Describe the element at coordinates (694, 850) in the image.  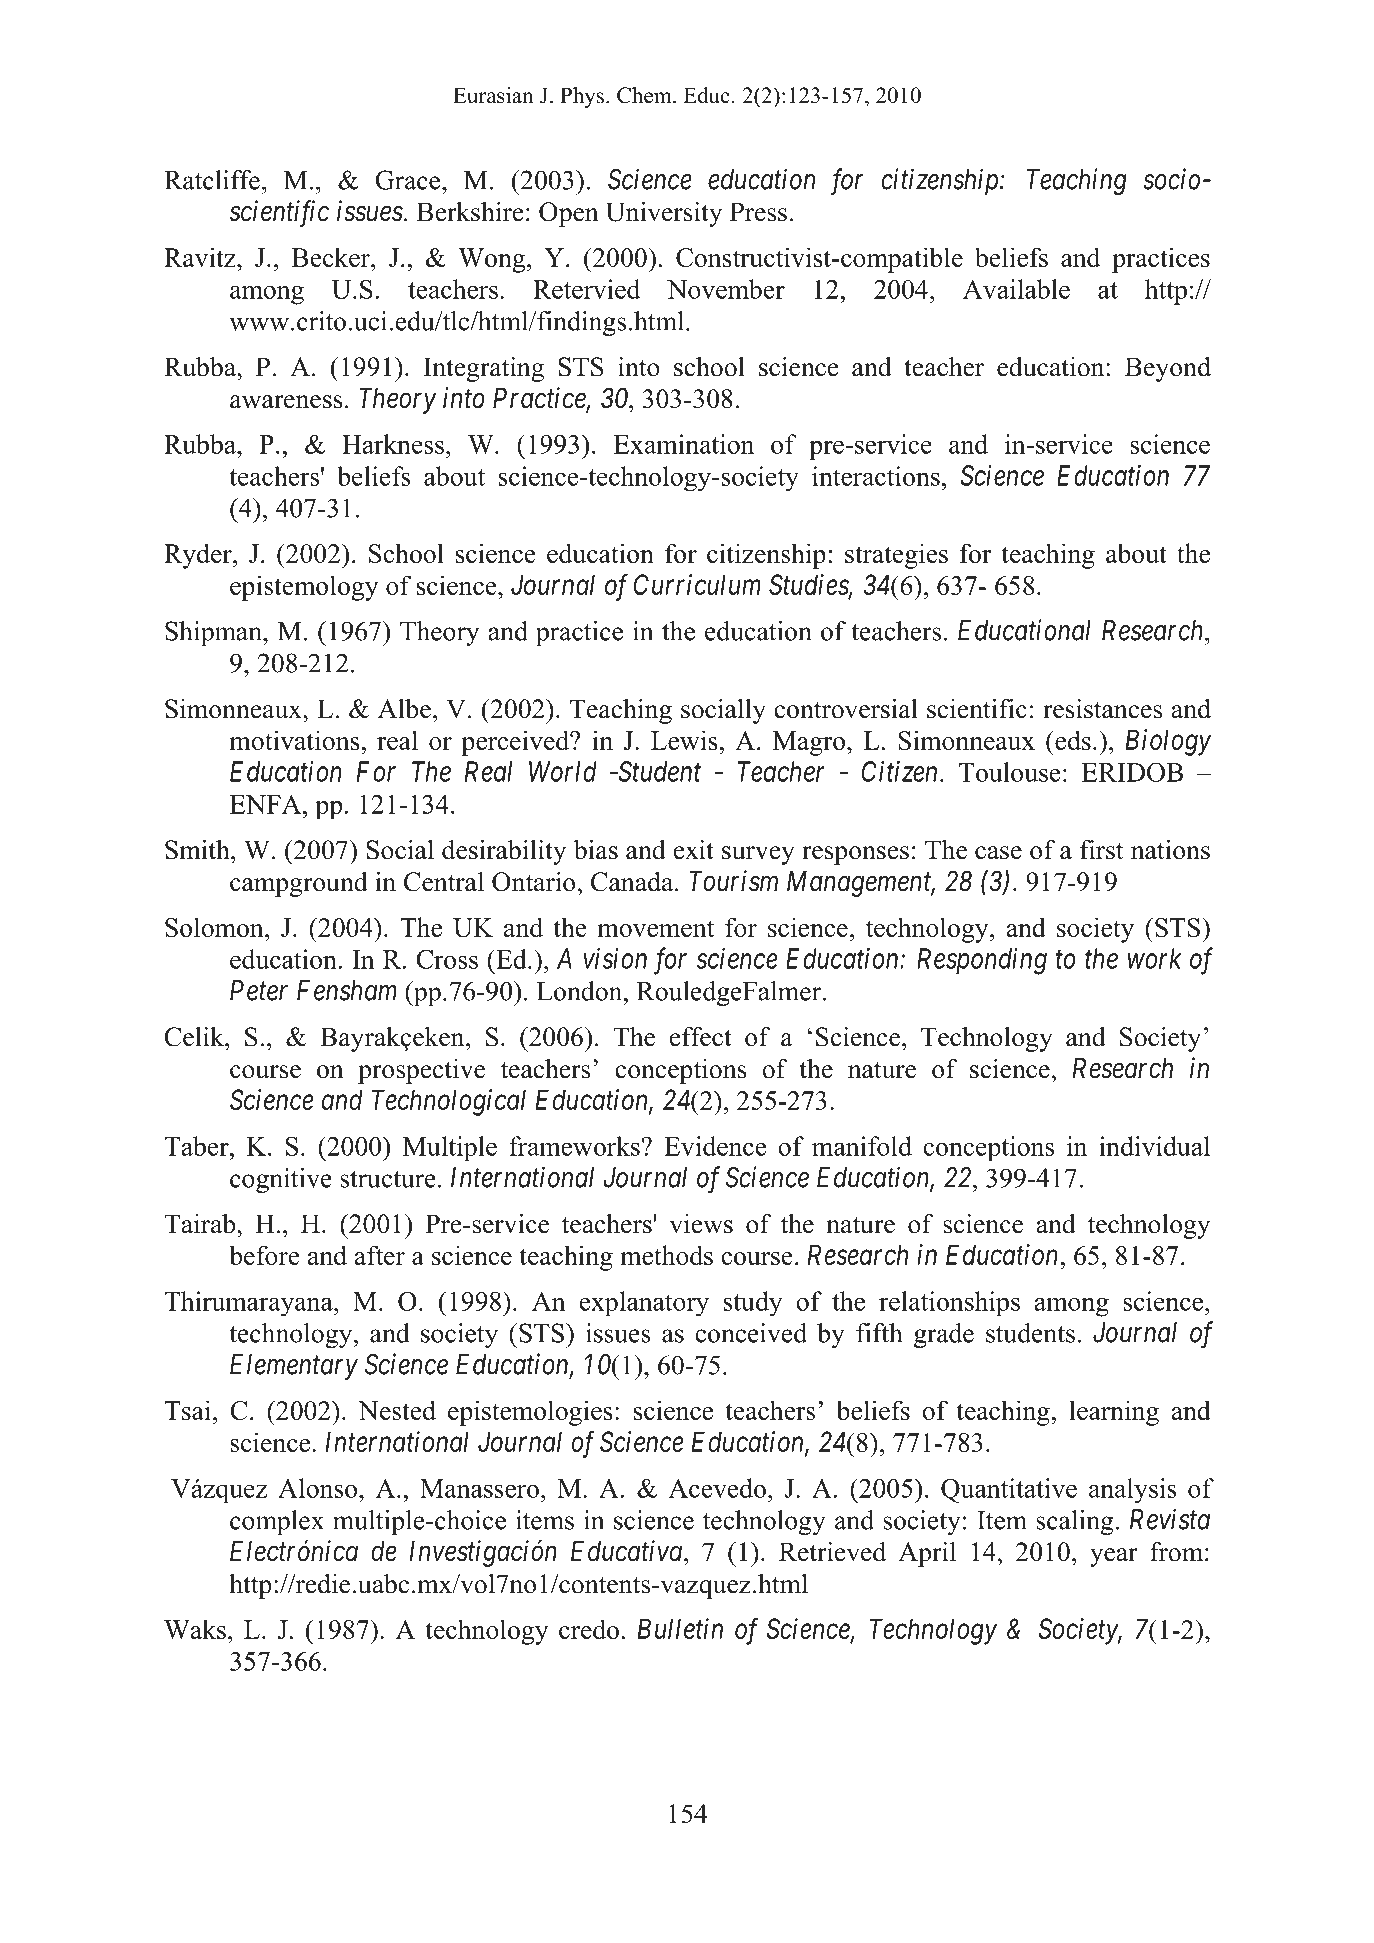
I see `exit` at that location.
